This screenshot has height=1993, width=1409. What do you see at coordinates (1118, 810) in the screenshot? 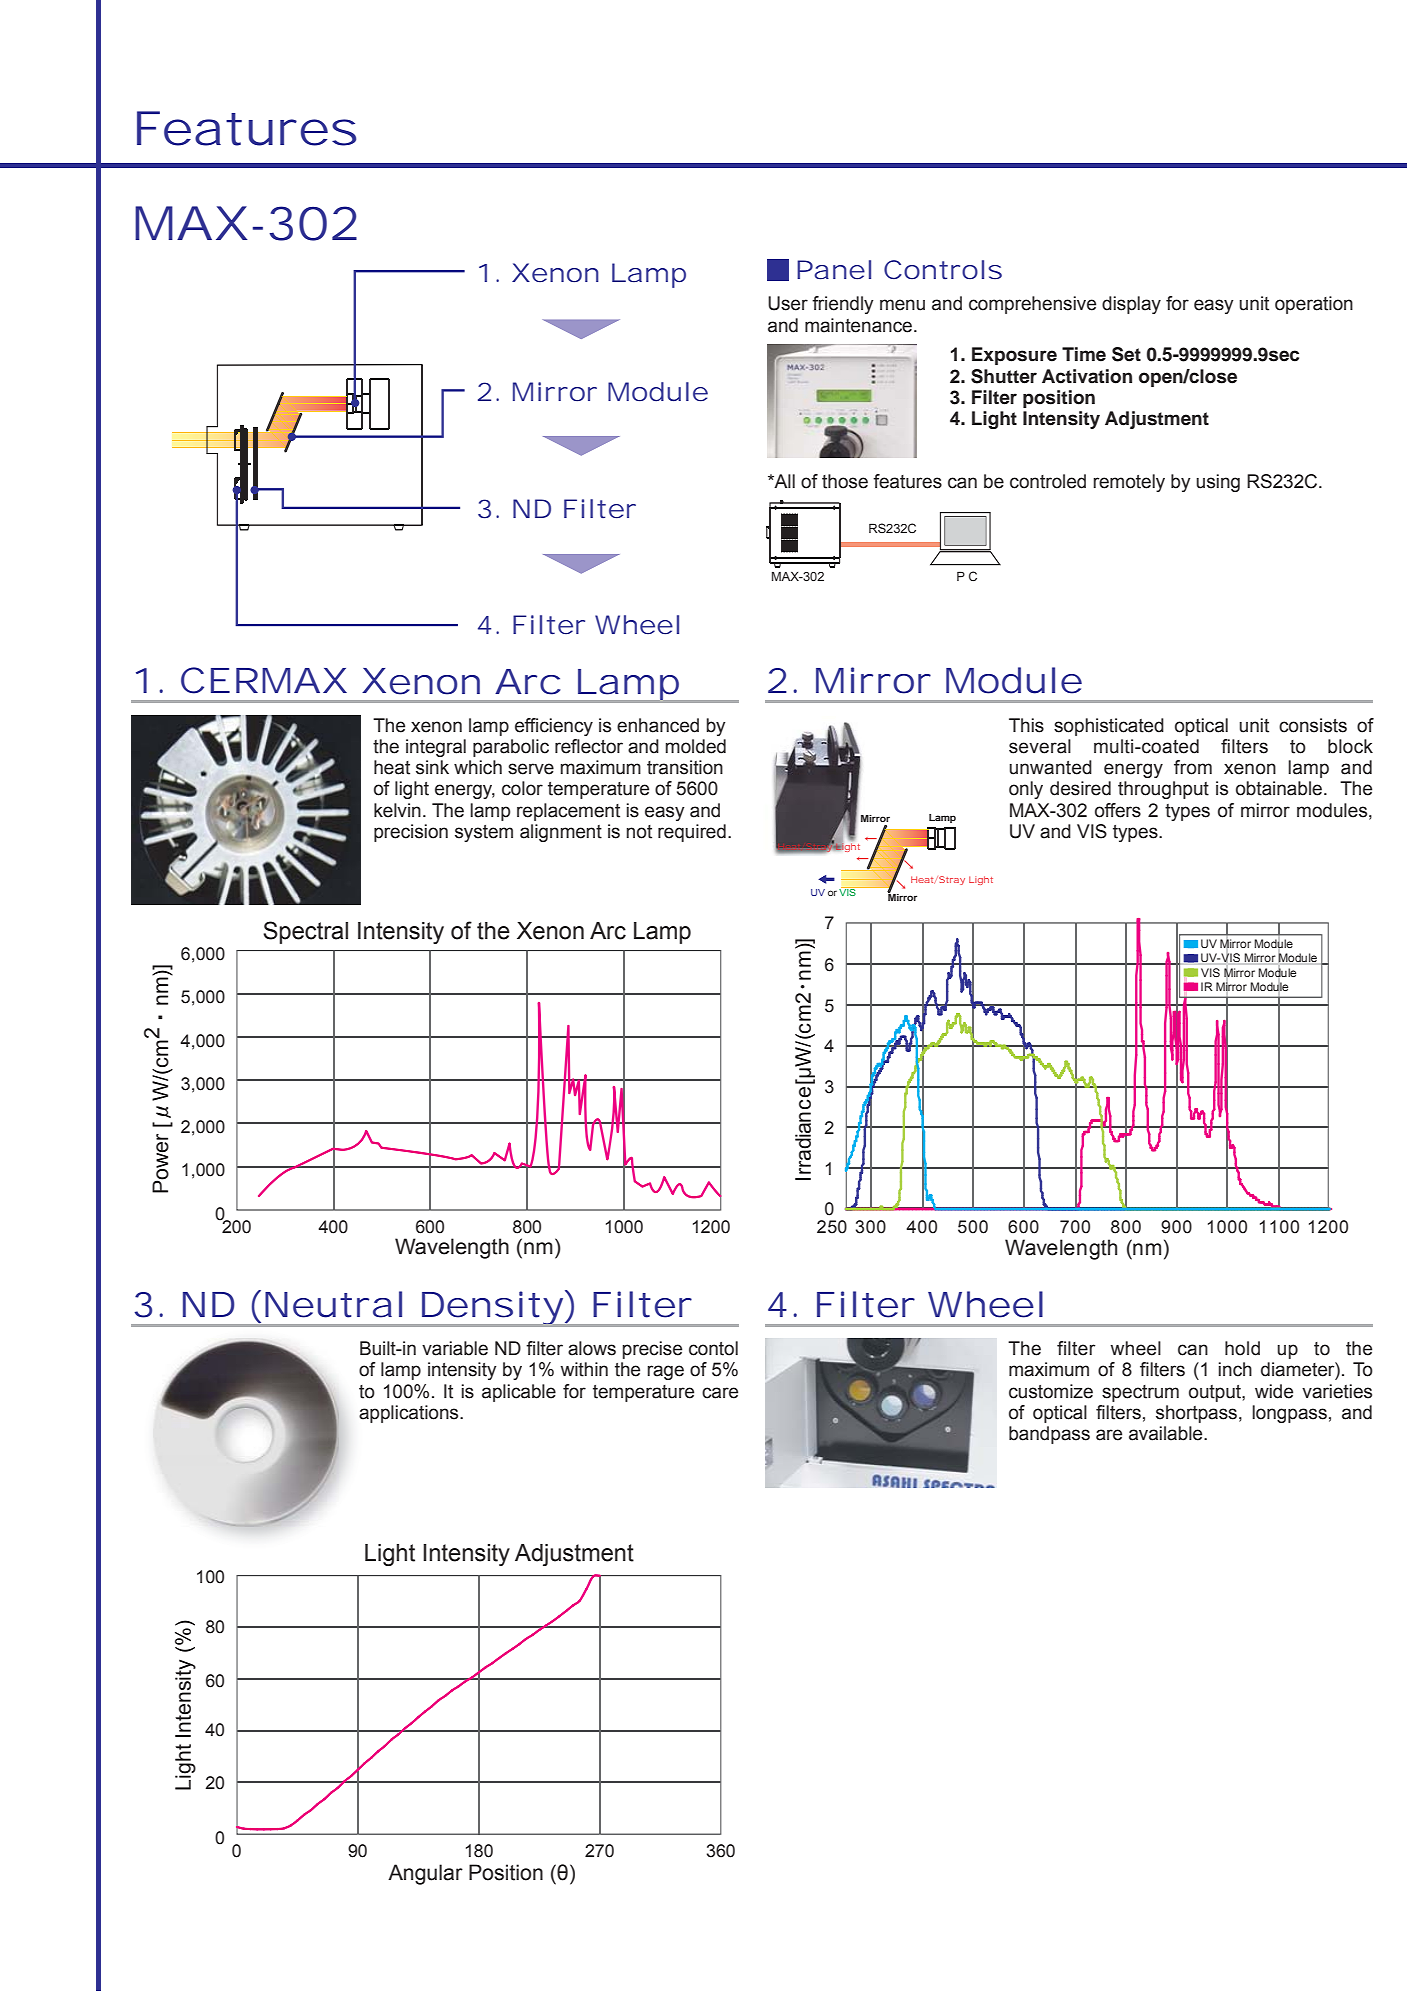
I see `offers` at bounding box center [1118, 810].
